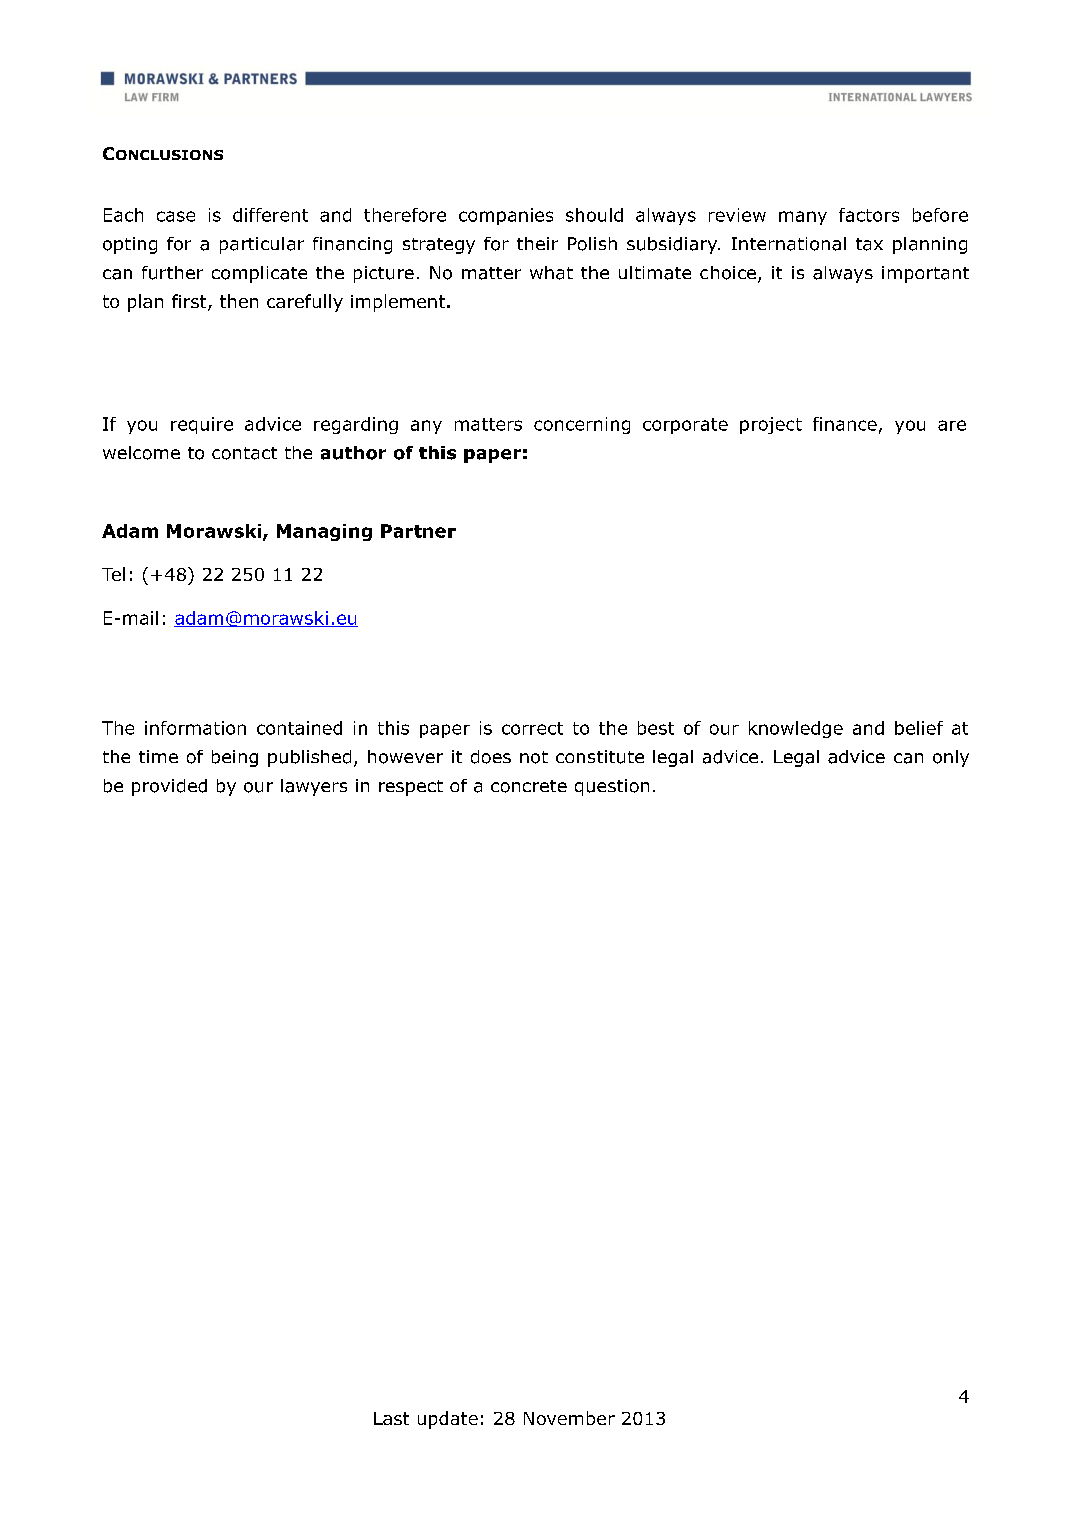 The width and height of the image is (1072, 1517). Describe the element at coordinates (169, 787) in the image. I see `provided` at that location.
